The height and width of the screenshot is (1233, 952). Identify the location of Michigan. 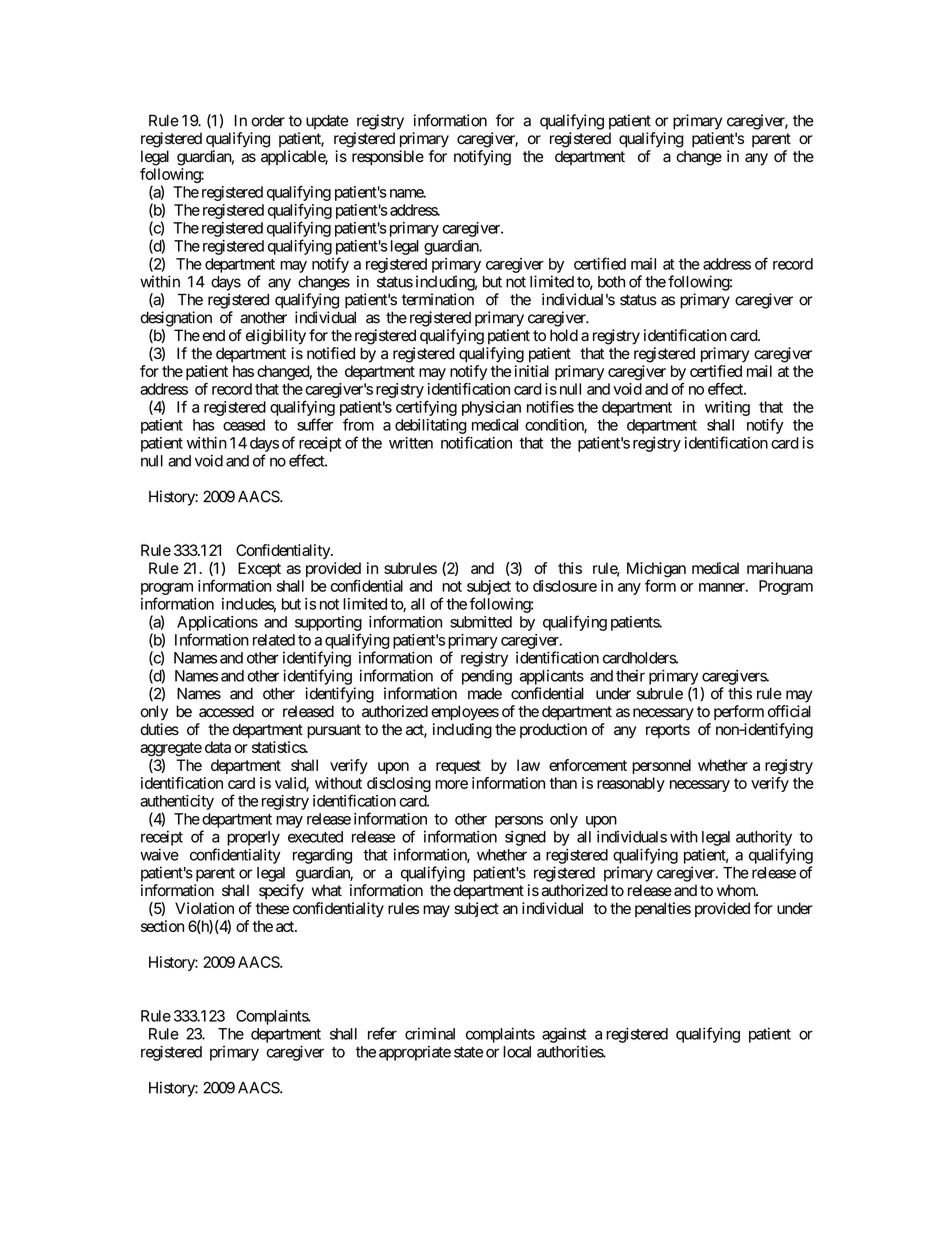
(656, 571).
